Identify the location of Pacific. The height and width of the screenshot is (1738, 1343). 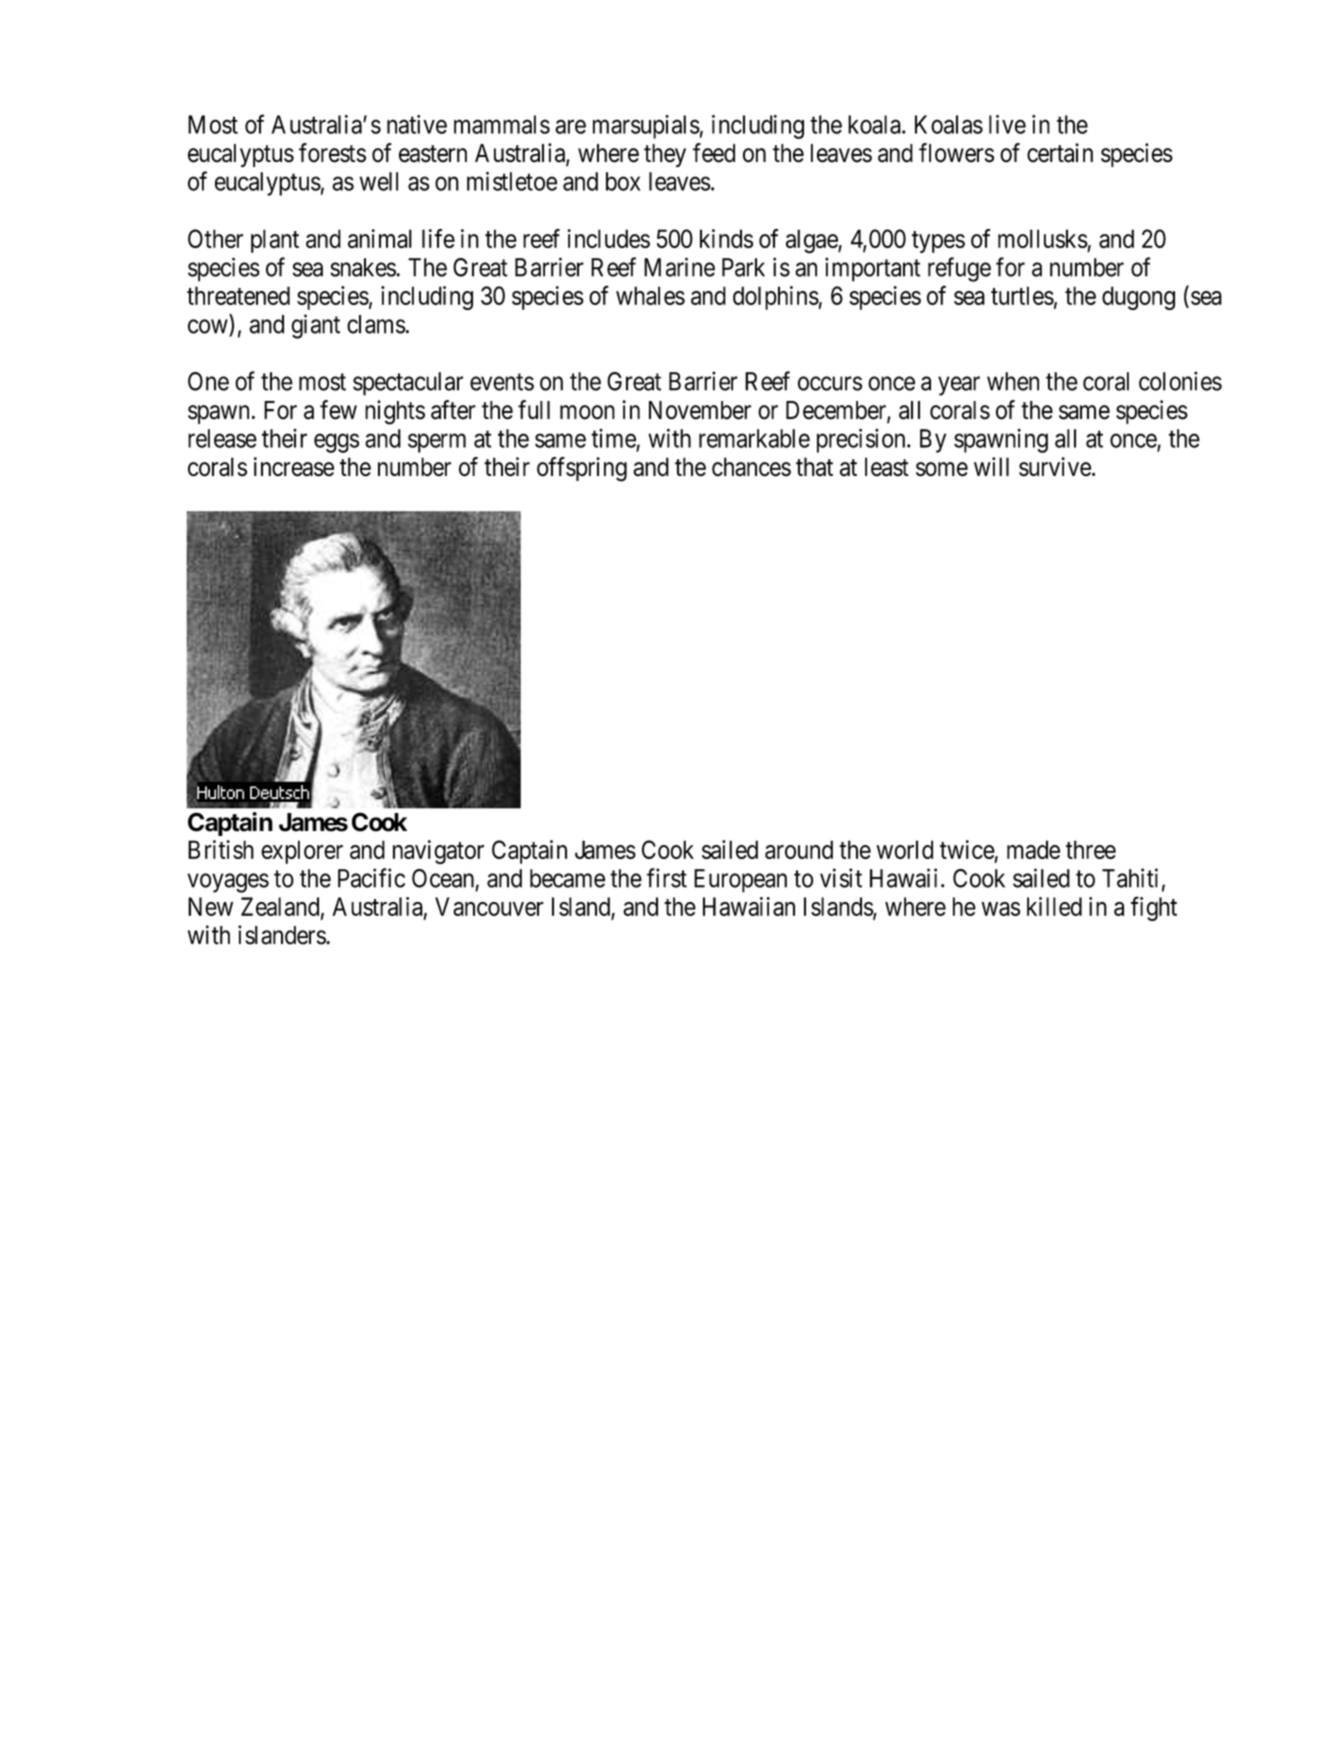
(371, 878).
